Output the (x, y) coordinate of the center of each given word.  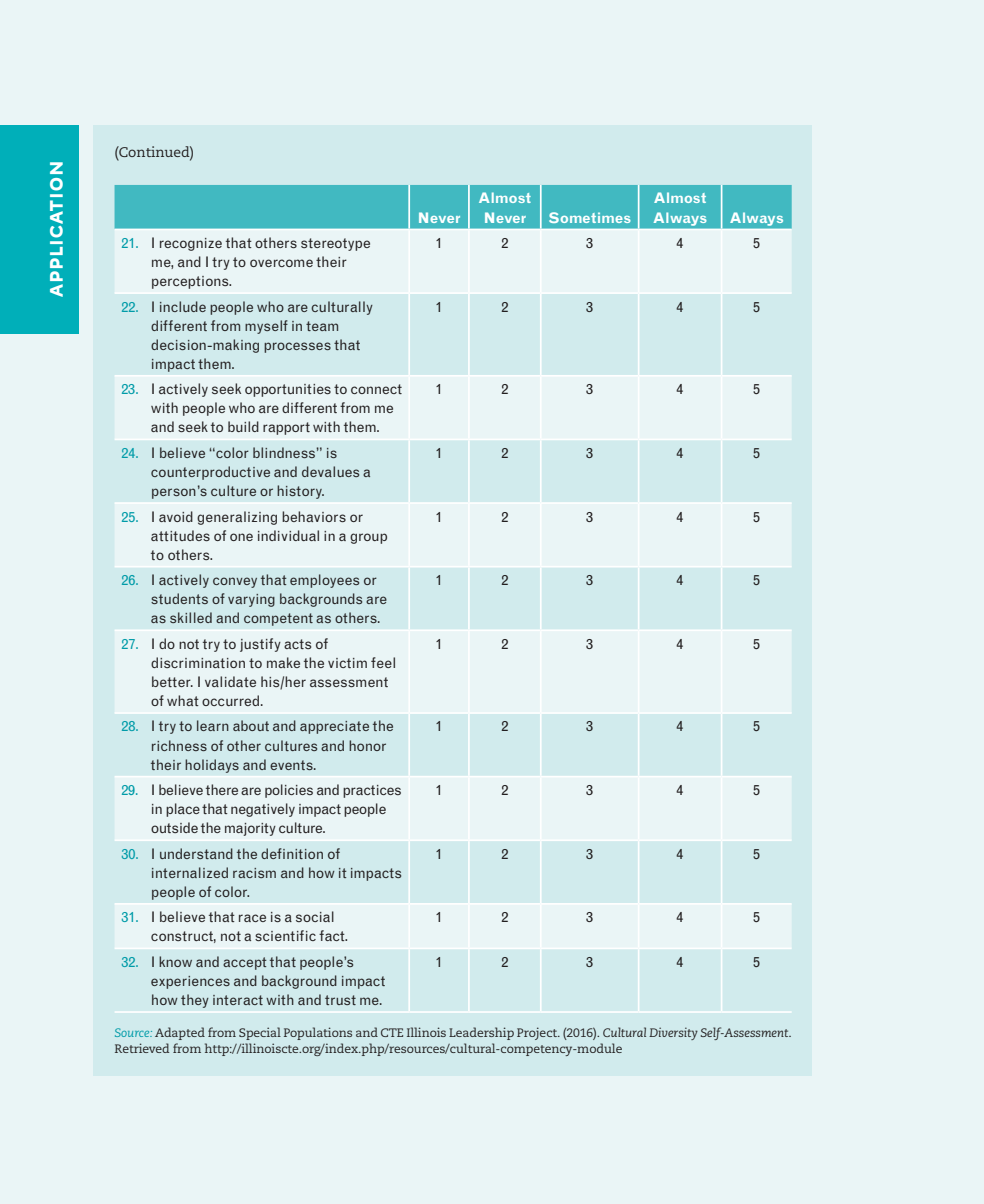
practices (372, 791)
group (368, 538)
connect (376, 389)
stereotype (335, 244)
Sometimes (590, 217)
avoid (176, 516)
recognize (191, 244)
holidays (212, 766)
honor (367, 745)
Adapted (180, 1033)
